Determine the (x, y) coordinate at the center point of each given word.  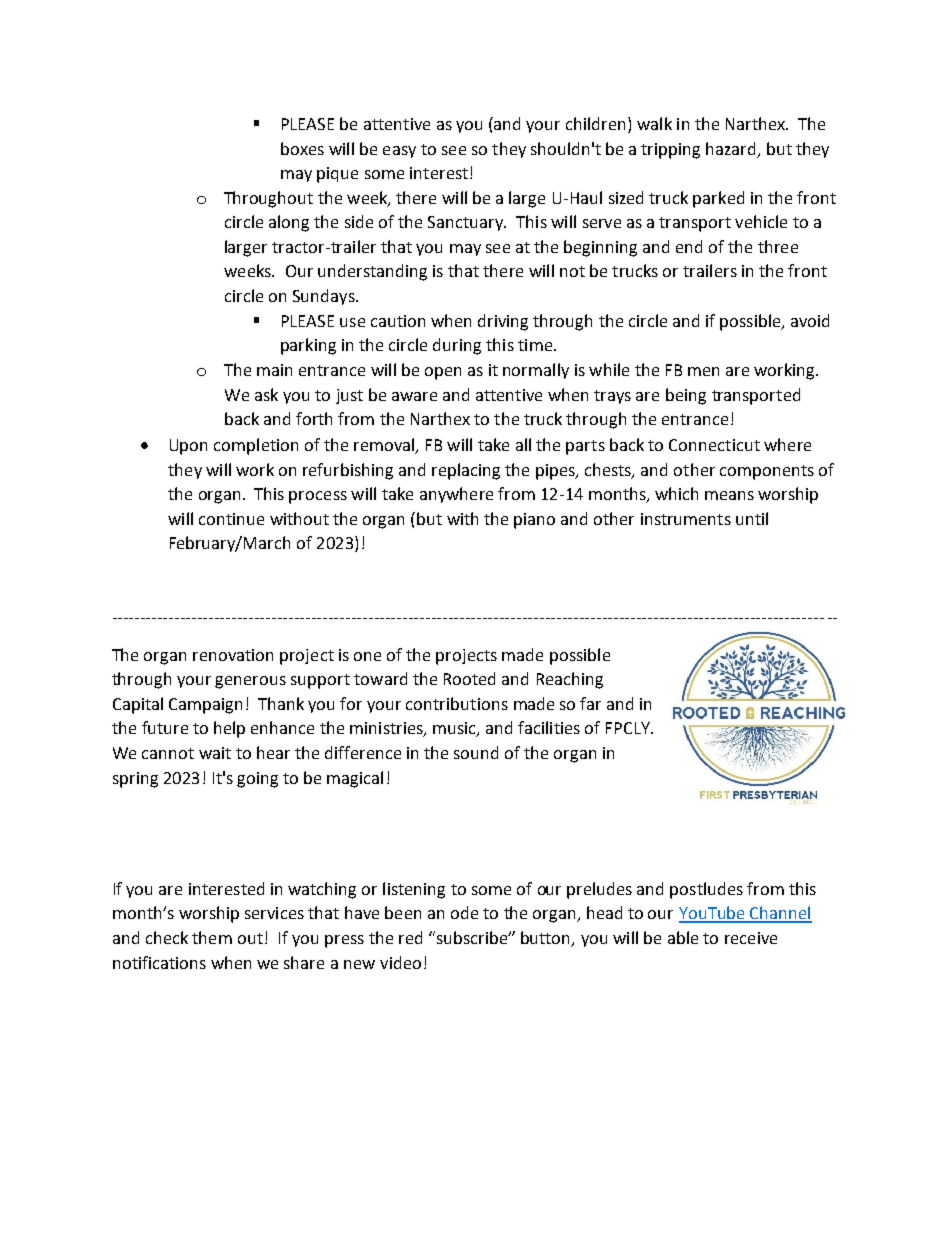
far (590, 703)
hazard (730, 148)
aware (414, 396)
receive (751, 938)
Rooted (469, 678)
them (212, 937)
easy (399, 152)
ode (464, 912)
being (686, 396)
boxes (302, 148)
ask (266, 394)
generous (250, 682)
